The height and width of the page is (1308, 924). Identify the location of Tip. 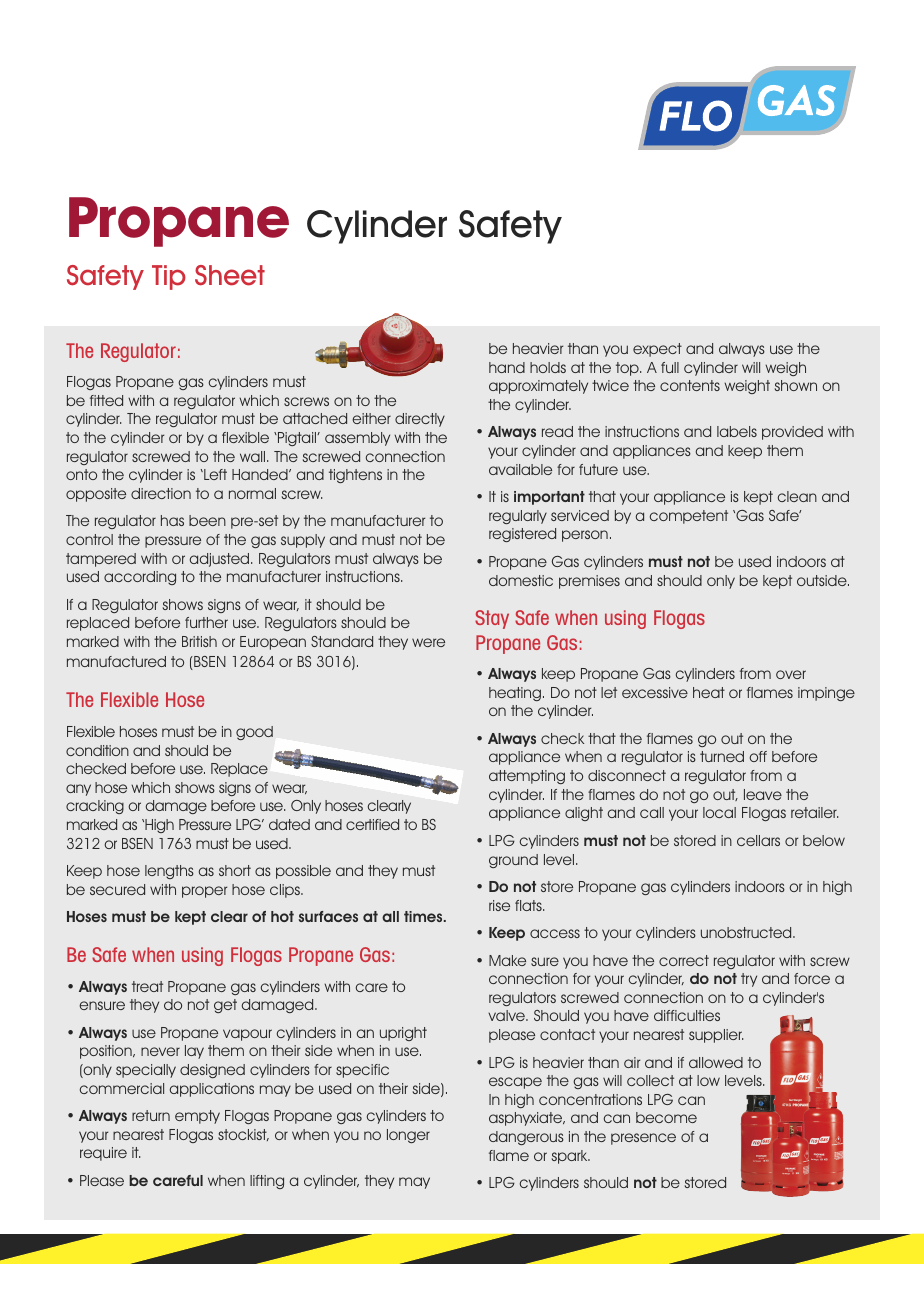
(169, 277).
